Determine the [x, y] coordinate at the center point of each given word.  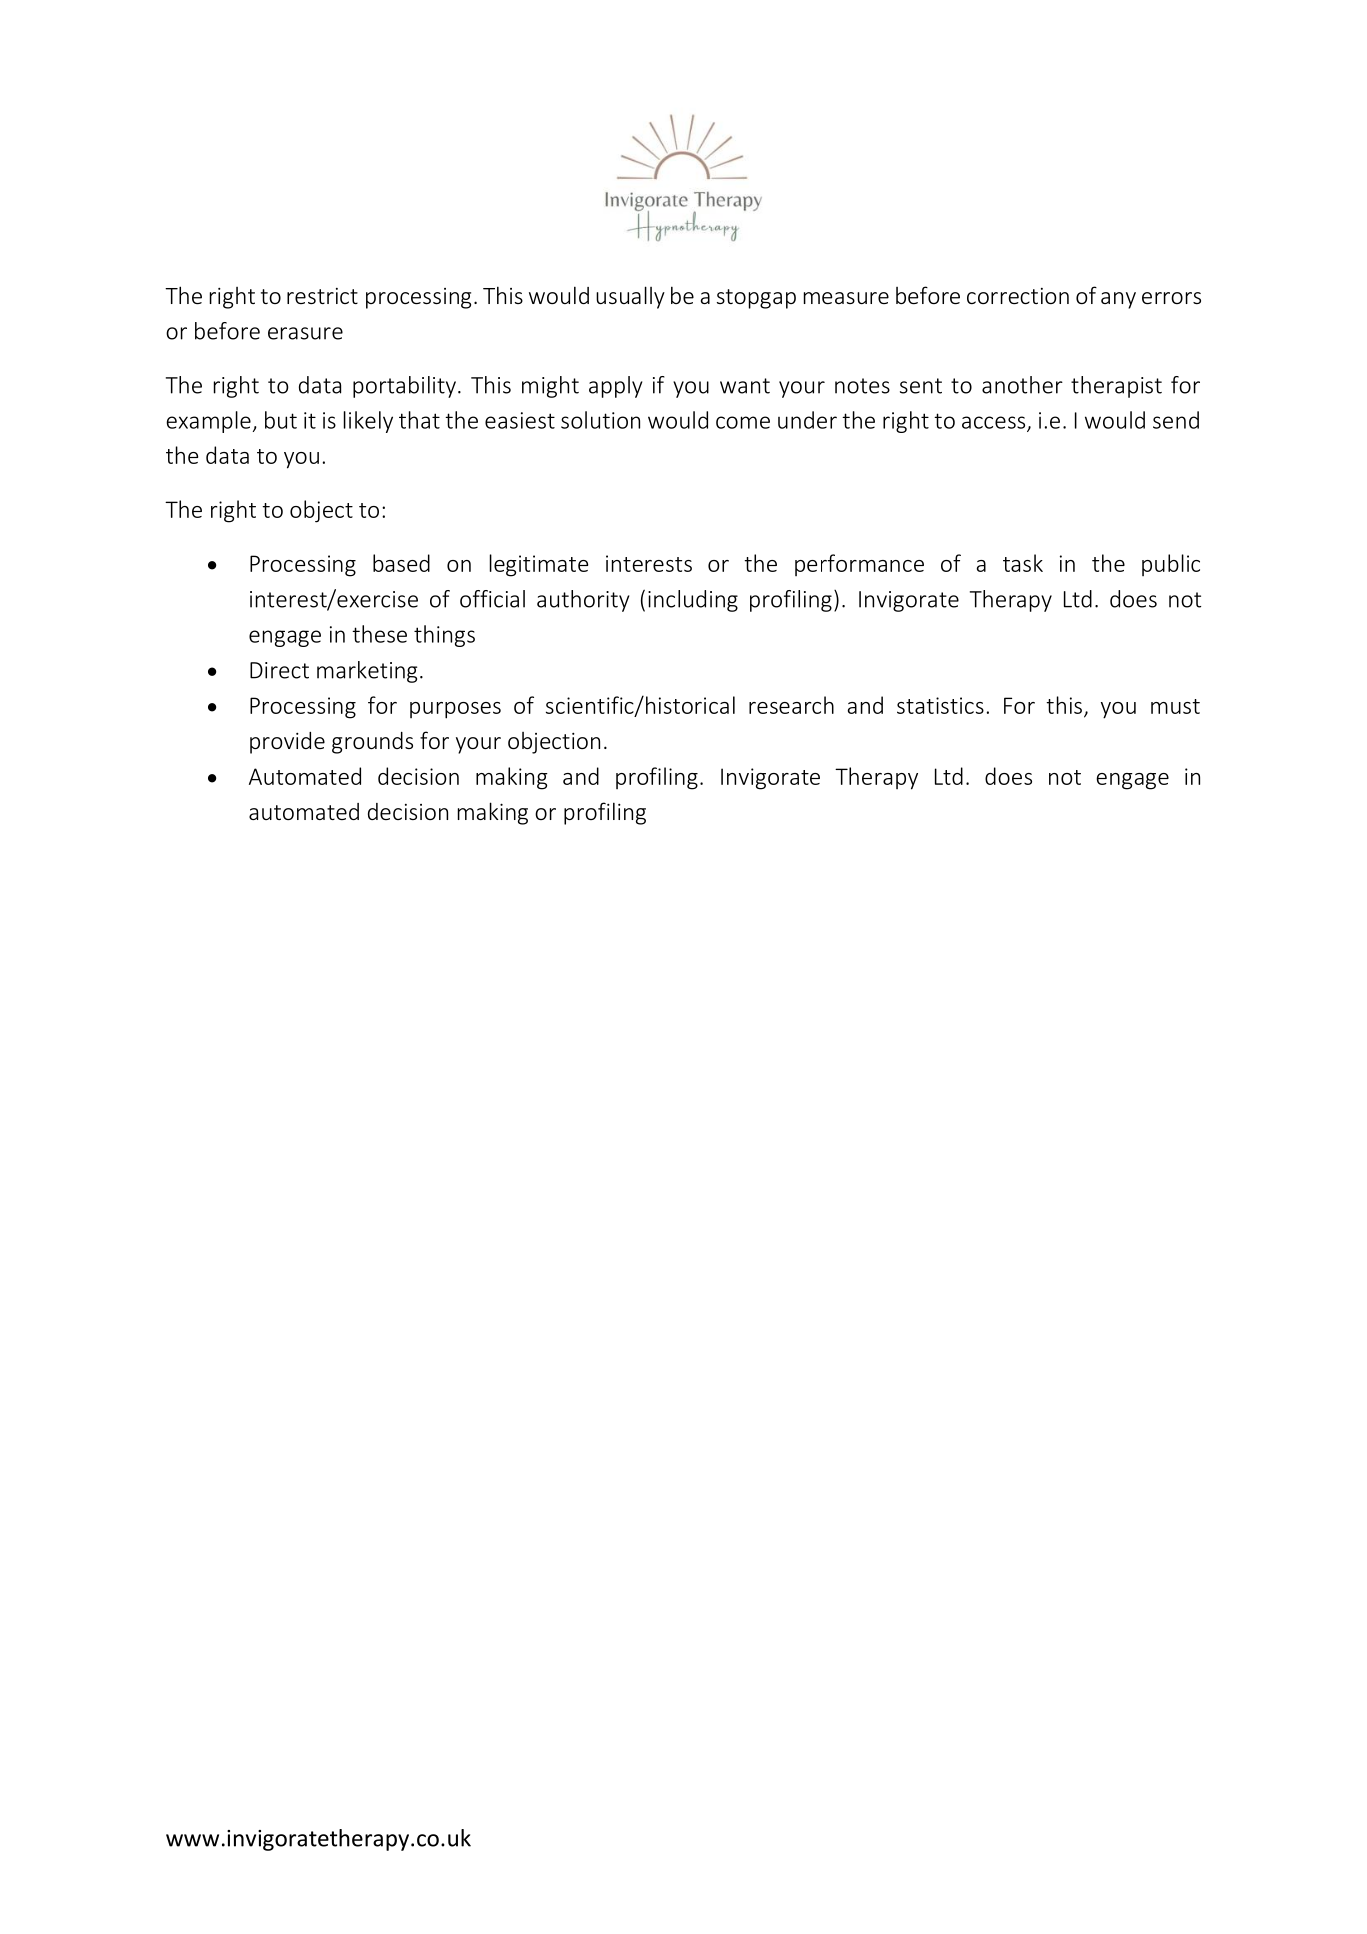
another [1022, 385]
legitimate [539, 565]
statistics [940, 705]
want [745, 386]
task [1023, 563]
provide [287, 743]
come [743, 422]
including [693, 601]
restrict [322, 296]
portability [404, 387]
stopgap [756, 299]
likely [368, 422]
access [993, 422]
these [379, 634]
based [401, 563]
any [1118, 300]
